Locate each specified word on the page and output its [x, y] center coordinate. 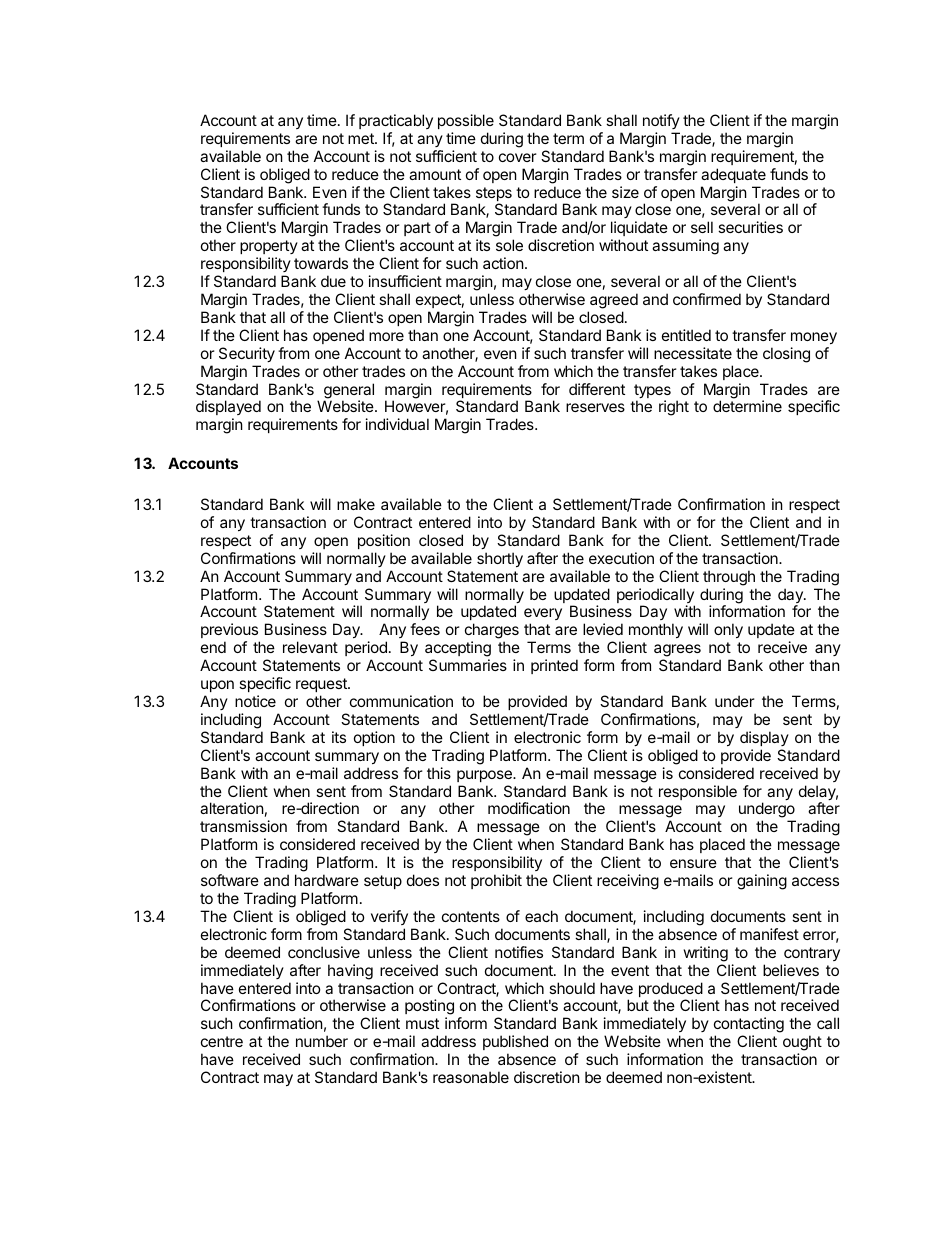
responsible [698, 792]
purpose [485, 776]
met [362, 138]
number [322, 1041]
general [349, 392]
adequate [733, 175]
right [674, 408]
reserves [595, 407]
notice [255, 701]
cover [518, 157]
